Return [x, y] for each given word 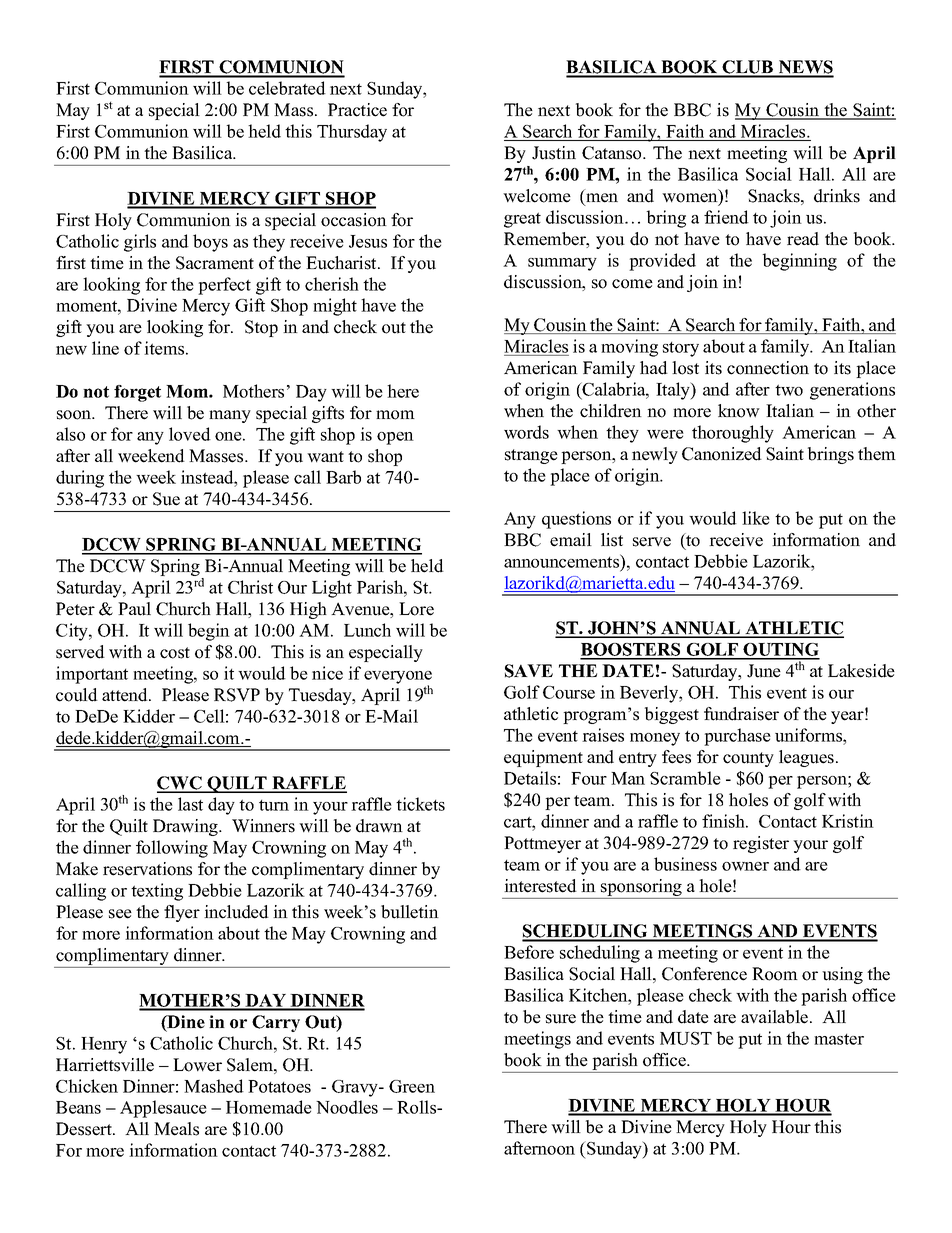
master [839, 1039]
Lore [416, 609]
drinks [837, 196]
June [764, 671]
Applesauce [163, 1109]
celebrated [287, 88]
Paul [134, 609]
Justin [554, 153]
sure [561, 1019]
